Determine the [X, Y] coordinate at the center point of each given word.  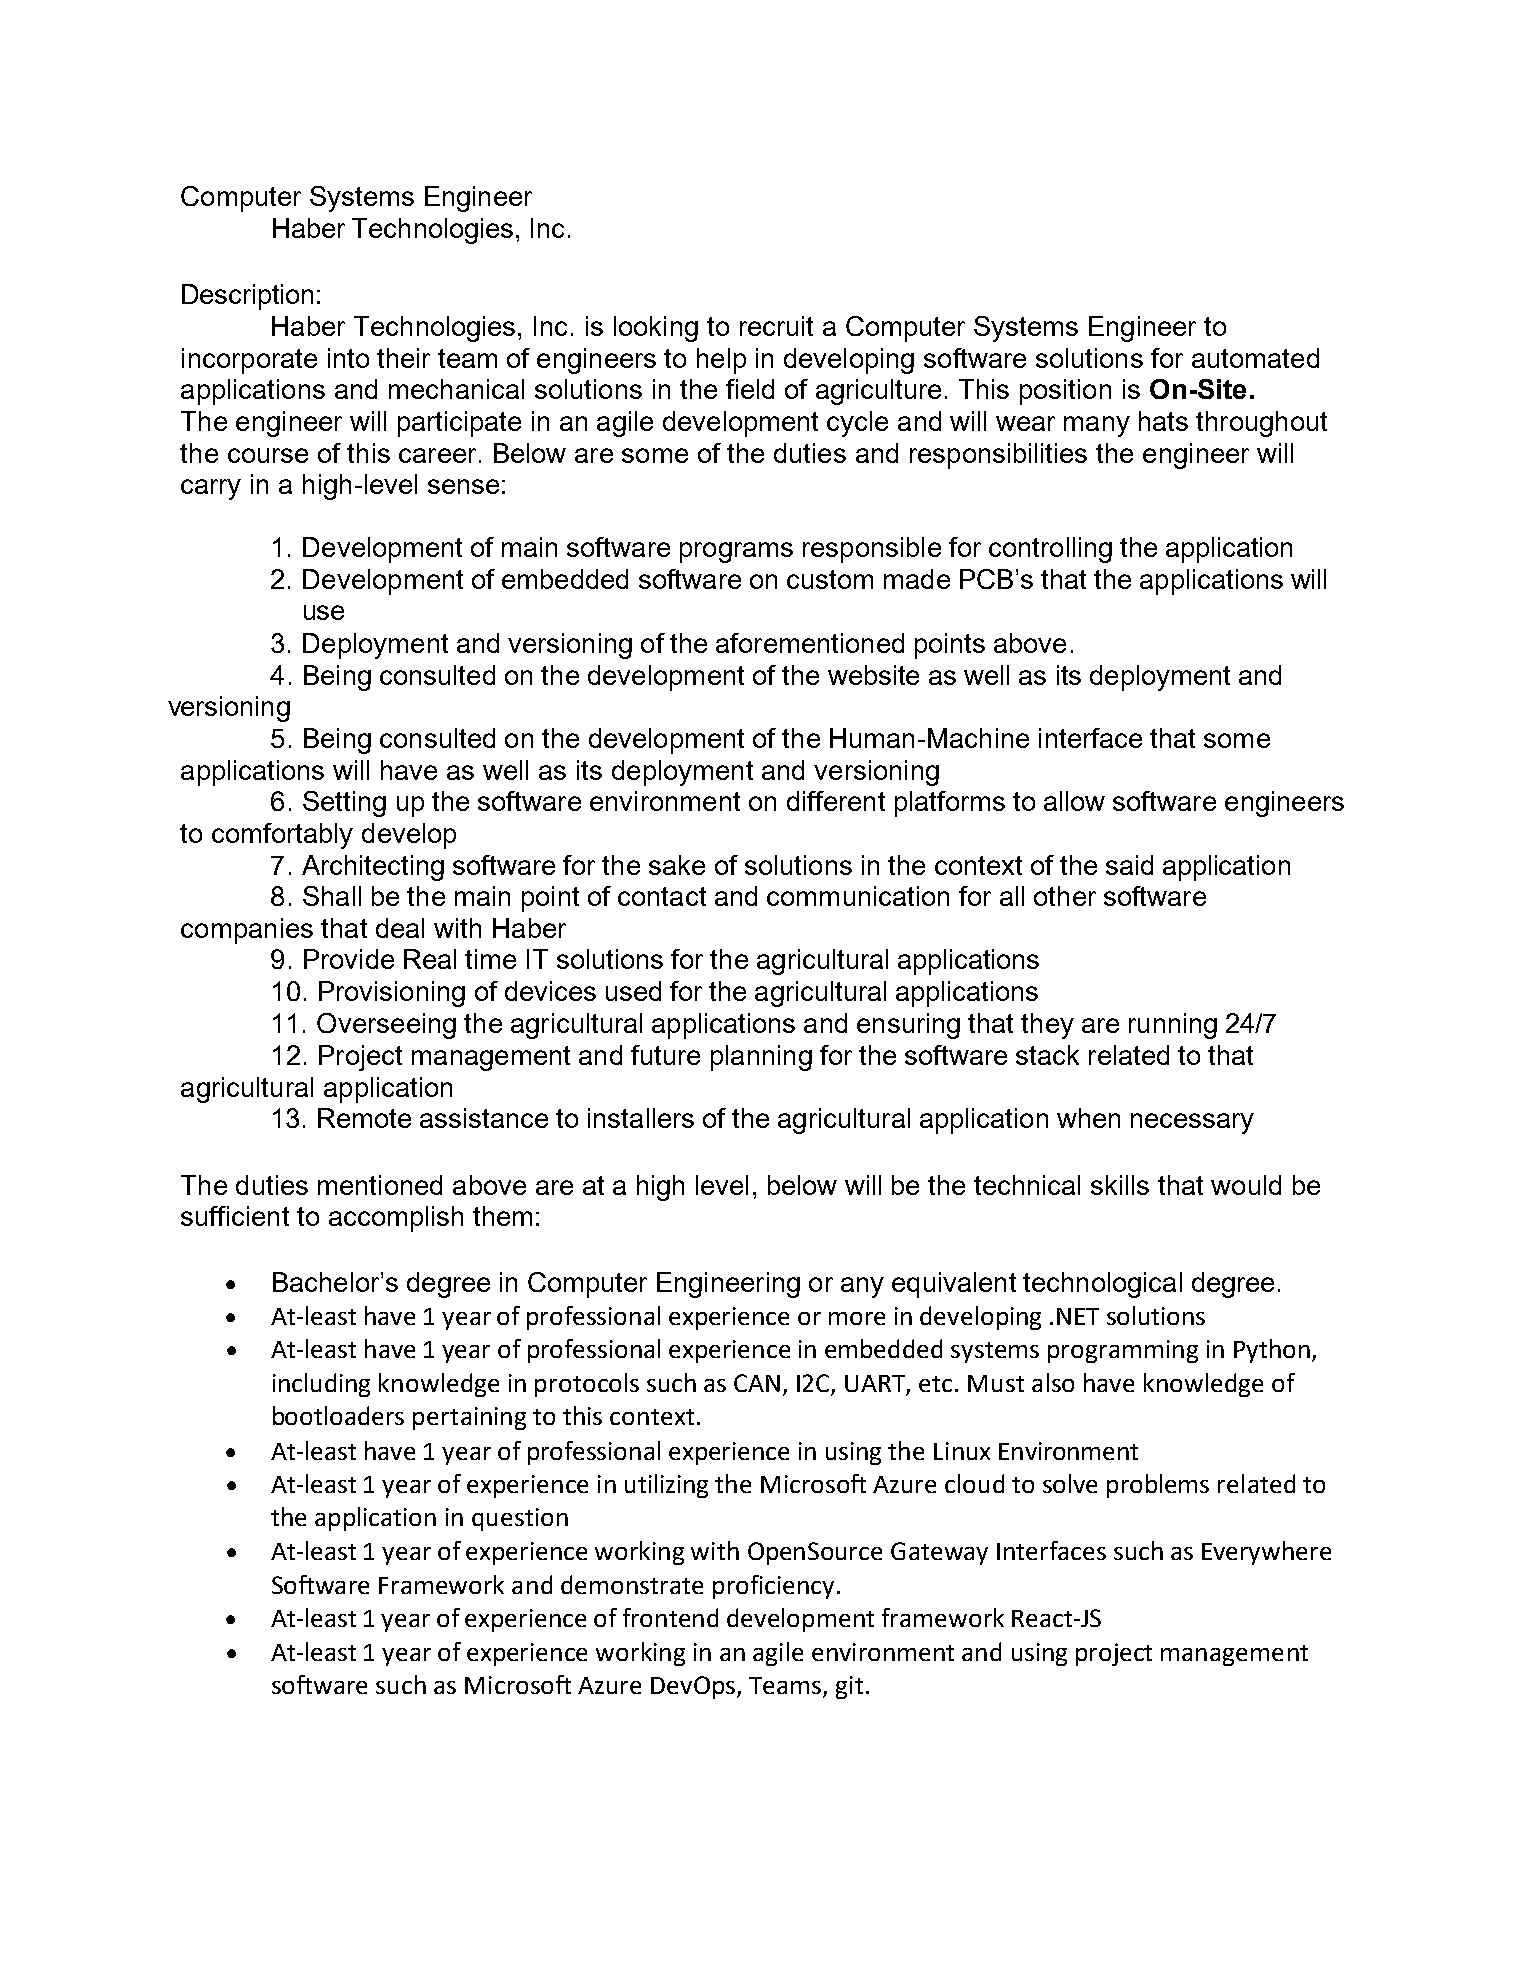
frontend [670, 1617]
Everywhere [1266, 1553]
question [520, 1519]
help [721, 361]
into [348, 358]
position [1065, 392]
